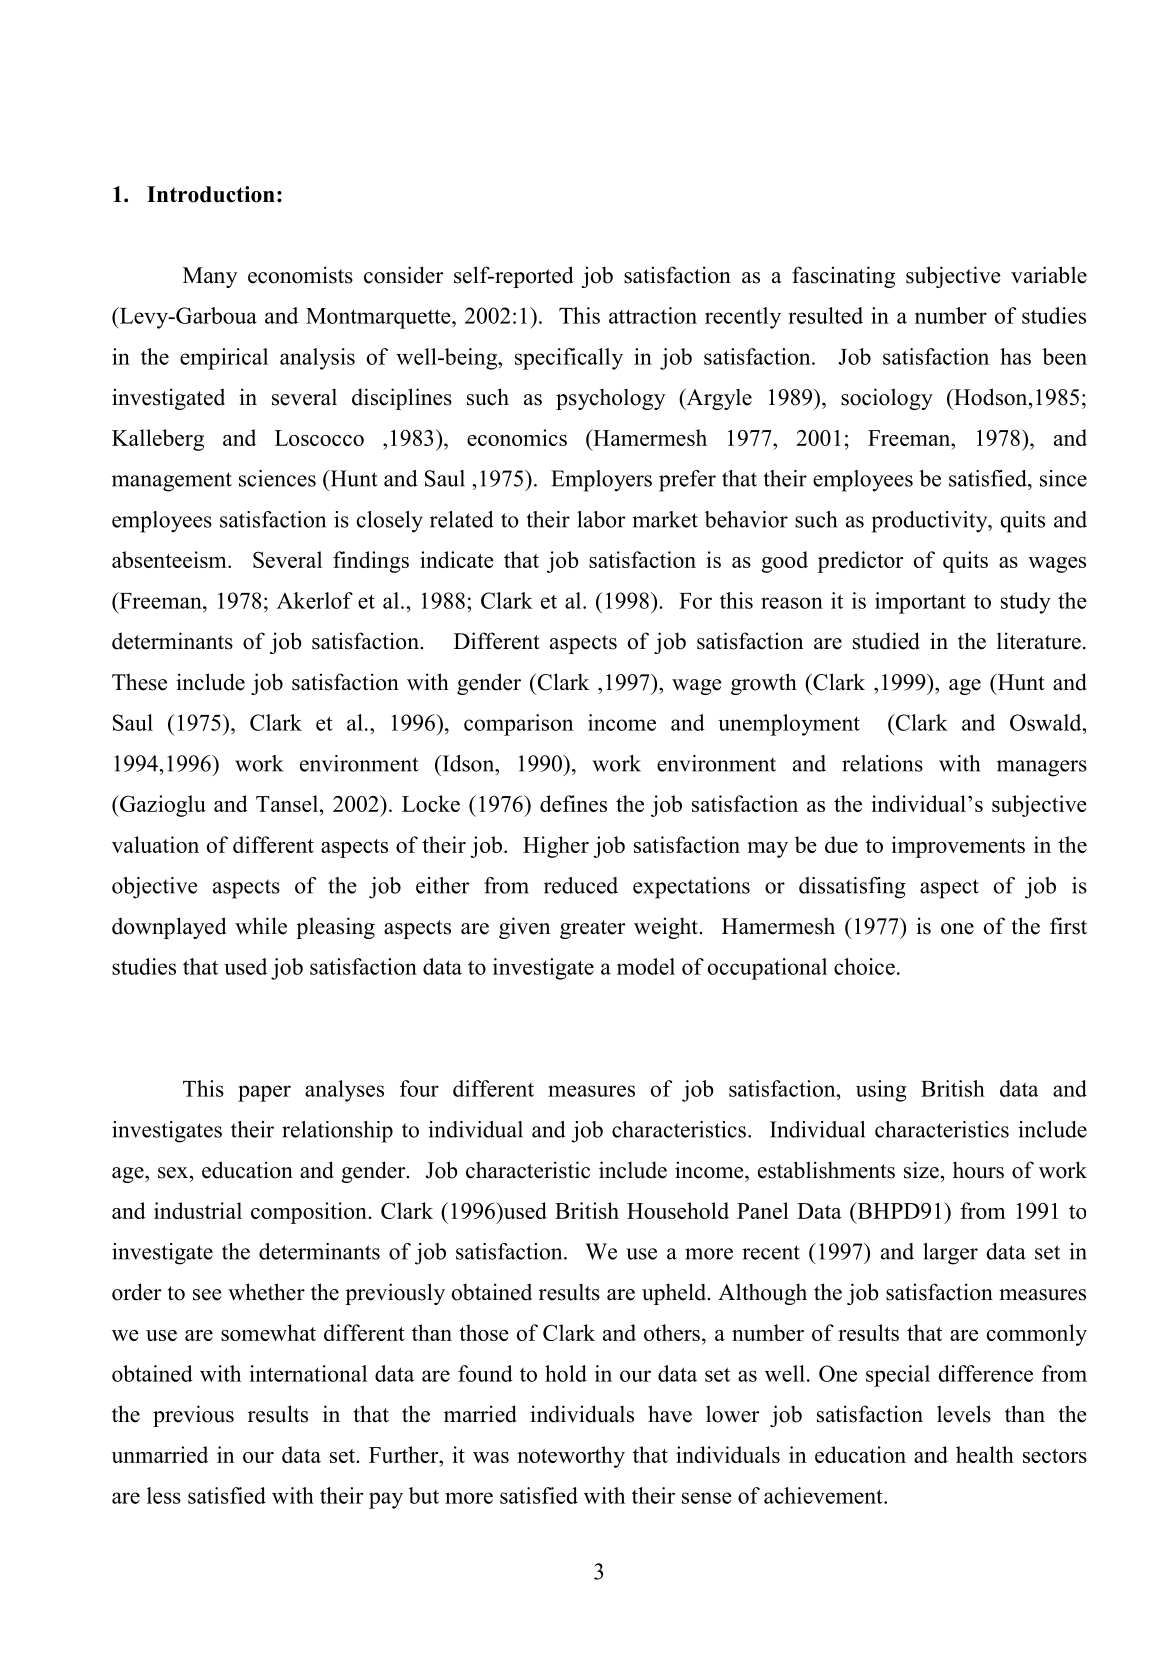 The width and height of the screenshot is (1170, 1655). What do you see at coordinates (1049, 275) in the screenshot?
I see `variable` at bounding box center [1049, 275].
